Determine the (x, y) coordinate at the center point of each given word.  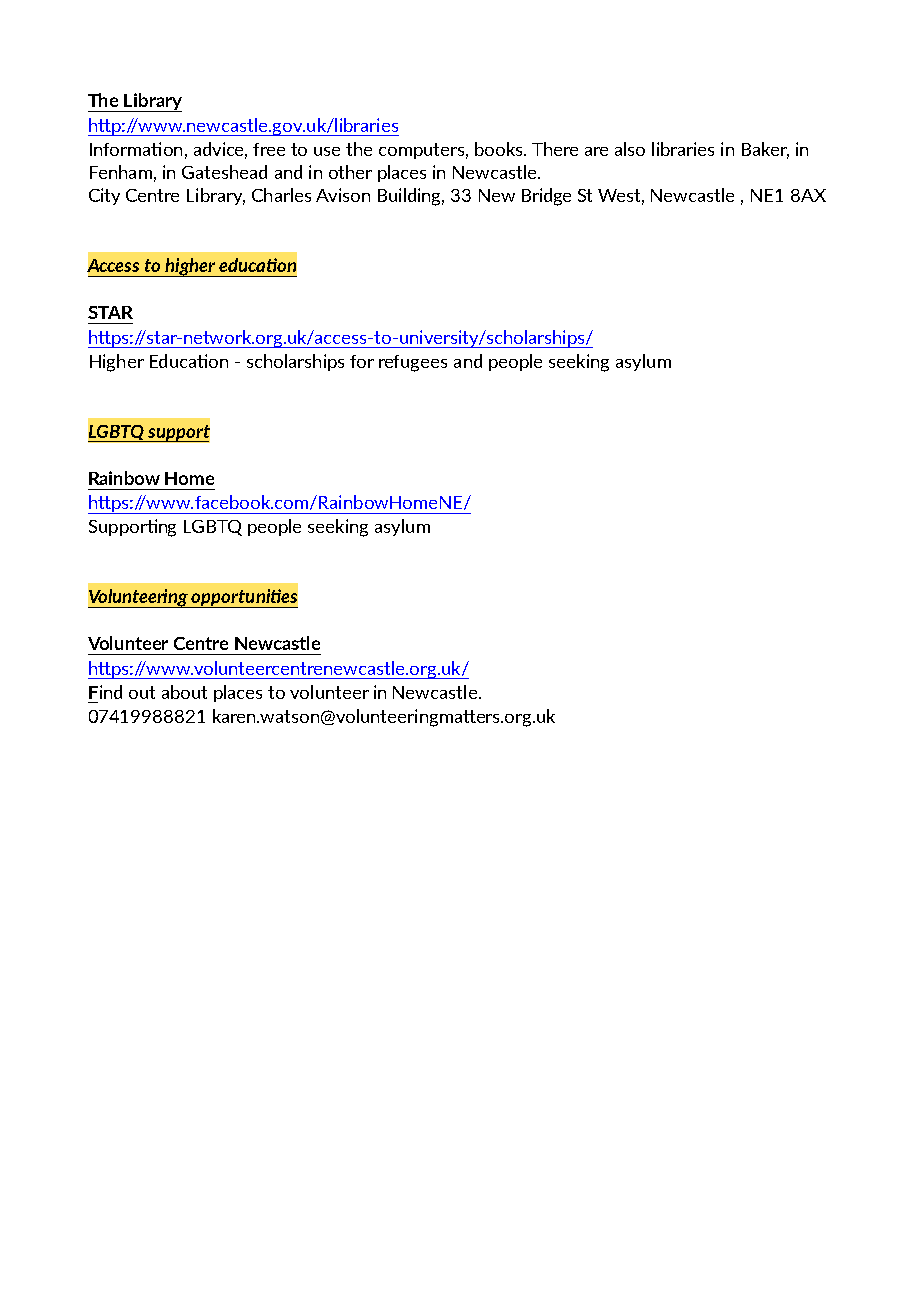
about (184, 692)
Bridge (546, 197)
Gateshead (224, 172)
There (555, 149)
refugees (413, 363)
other (350, 172)
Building (411, 197)
